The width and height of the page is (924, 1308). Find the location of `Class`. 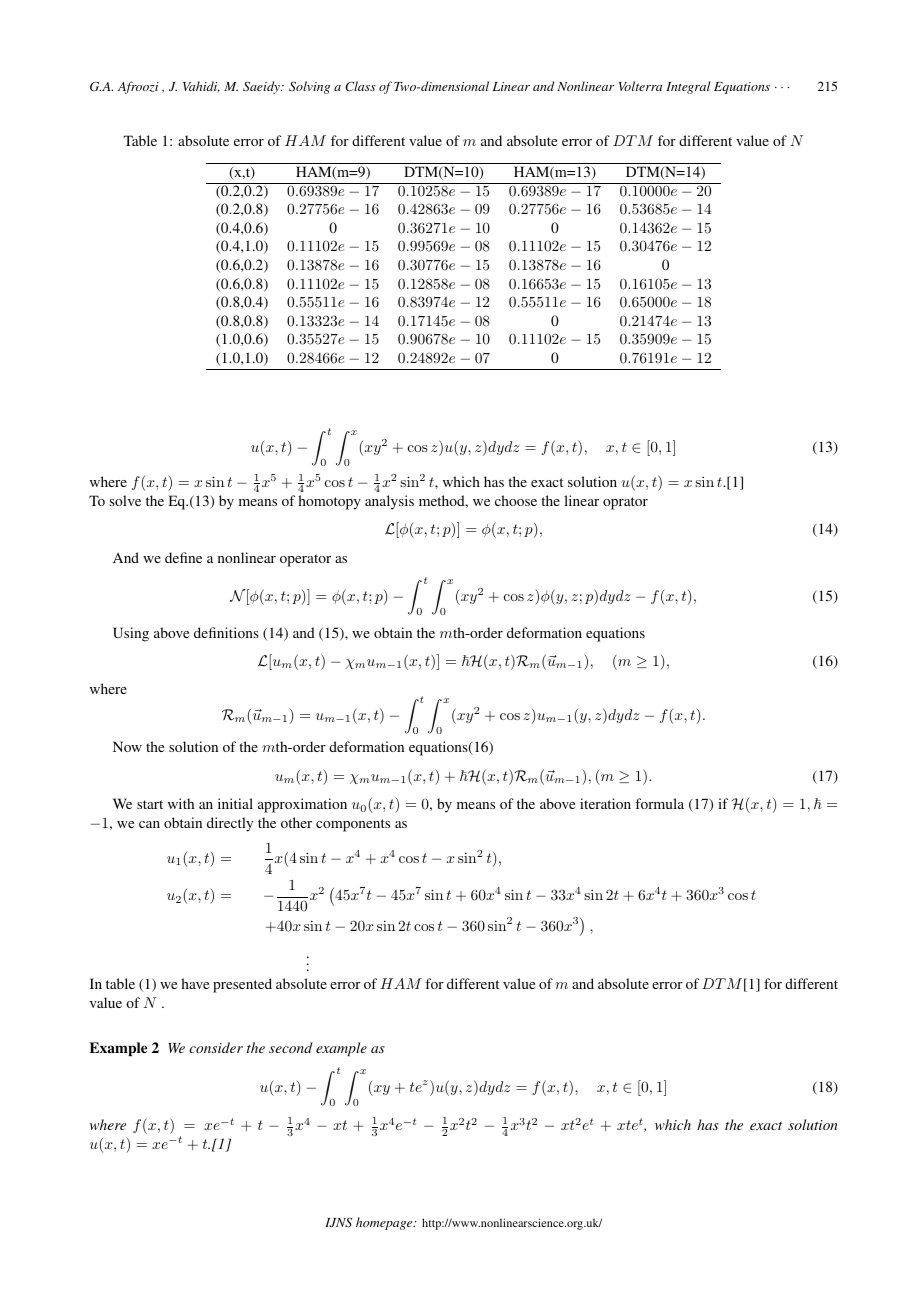

Class is located at coordinates (360, 86).
